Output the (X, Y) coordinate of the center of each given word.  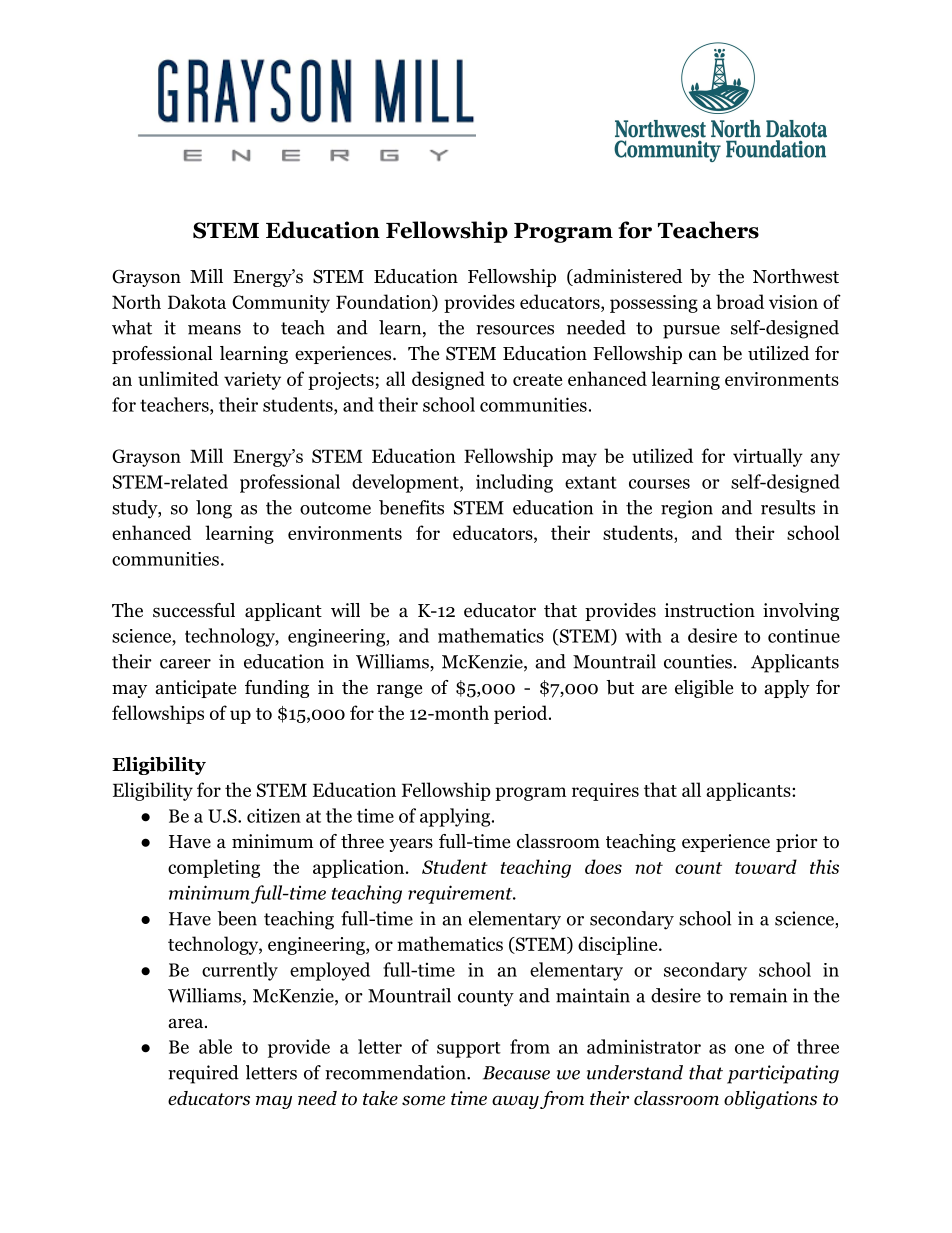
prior (797, 843)
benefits (411, 507)
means (214, 330)
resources (515, 330)
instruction (709, 610)
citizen (274, 816)
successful (194, 610)
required (203, 1074)
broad (740, 301)
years (411, 845)
